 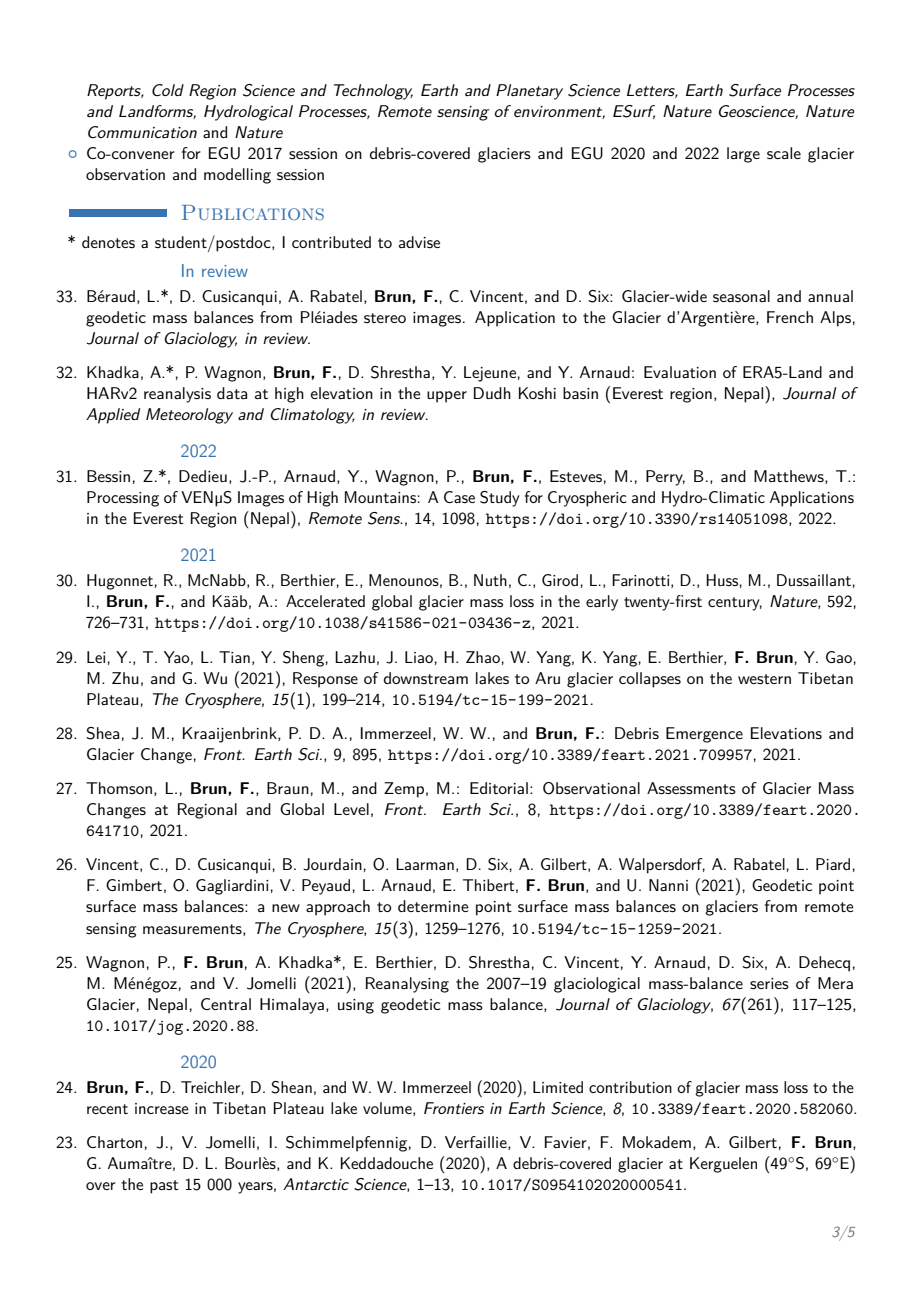 I want to click on Limited, so click(x=558, y=1087).
